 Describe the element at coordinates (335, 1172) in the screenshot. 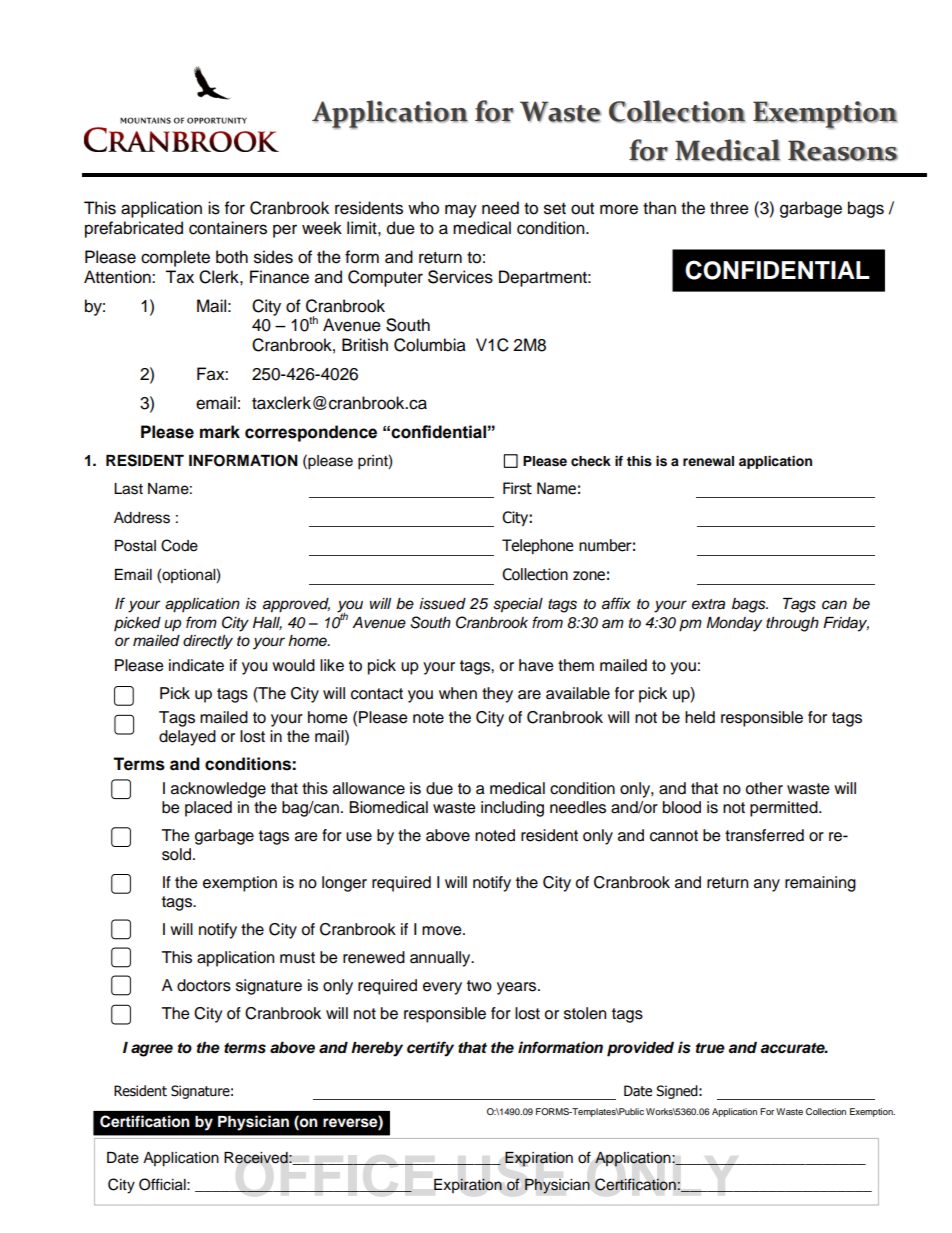

I see `OFFICE` at that location.
